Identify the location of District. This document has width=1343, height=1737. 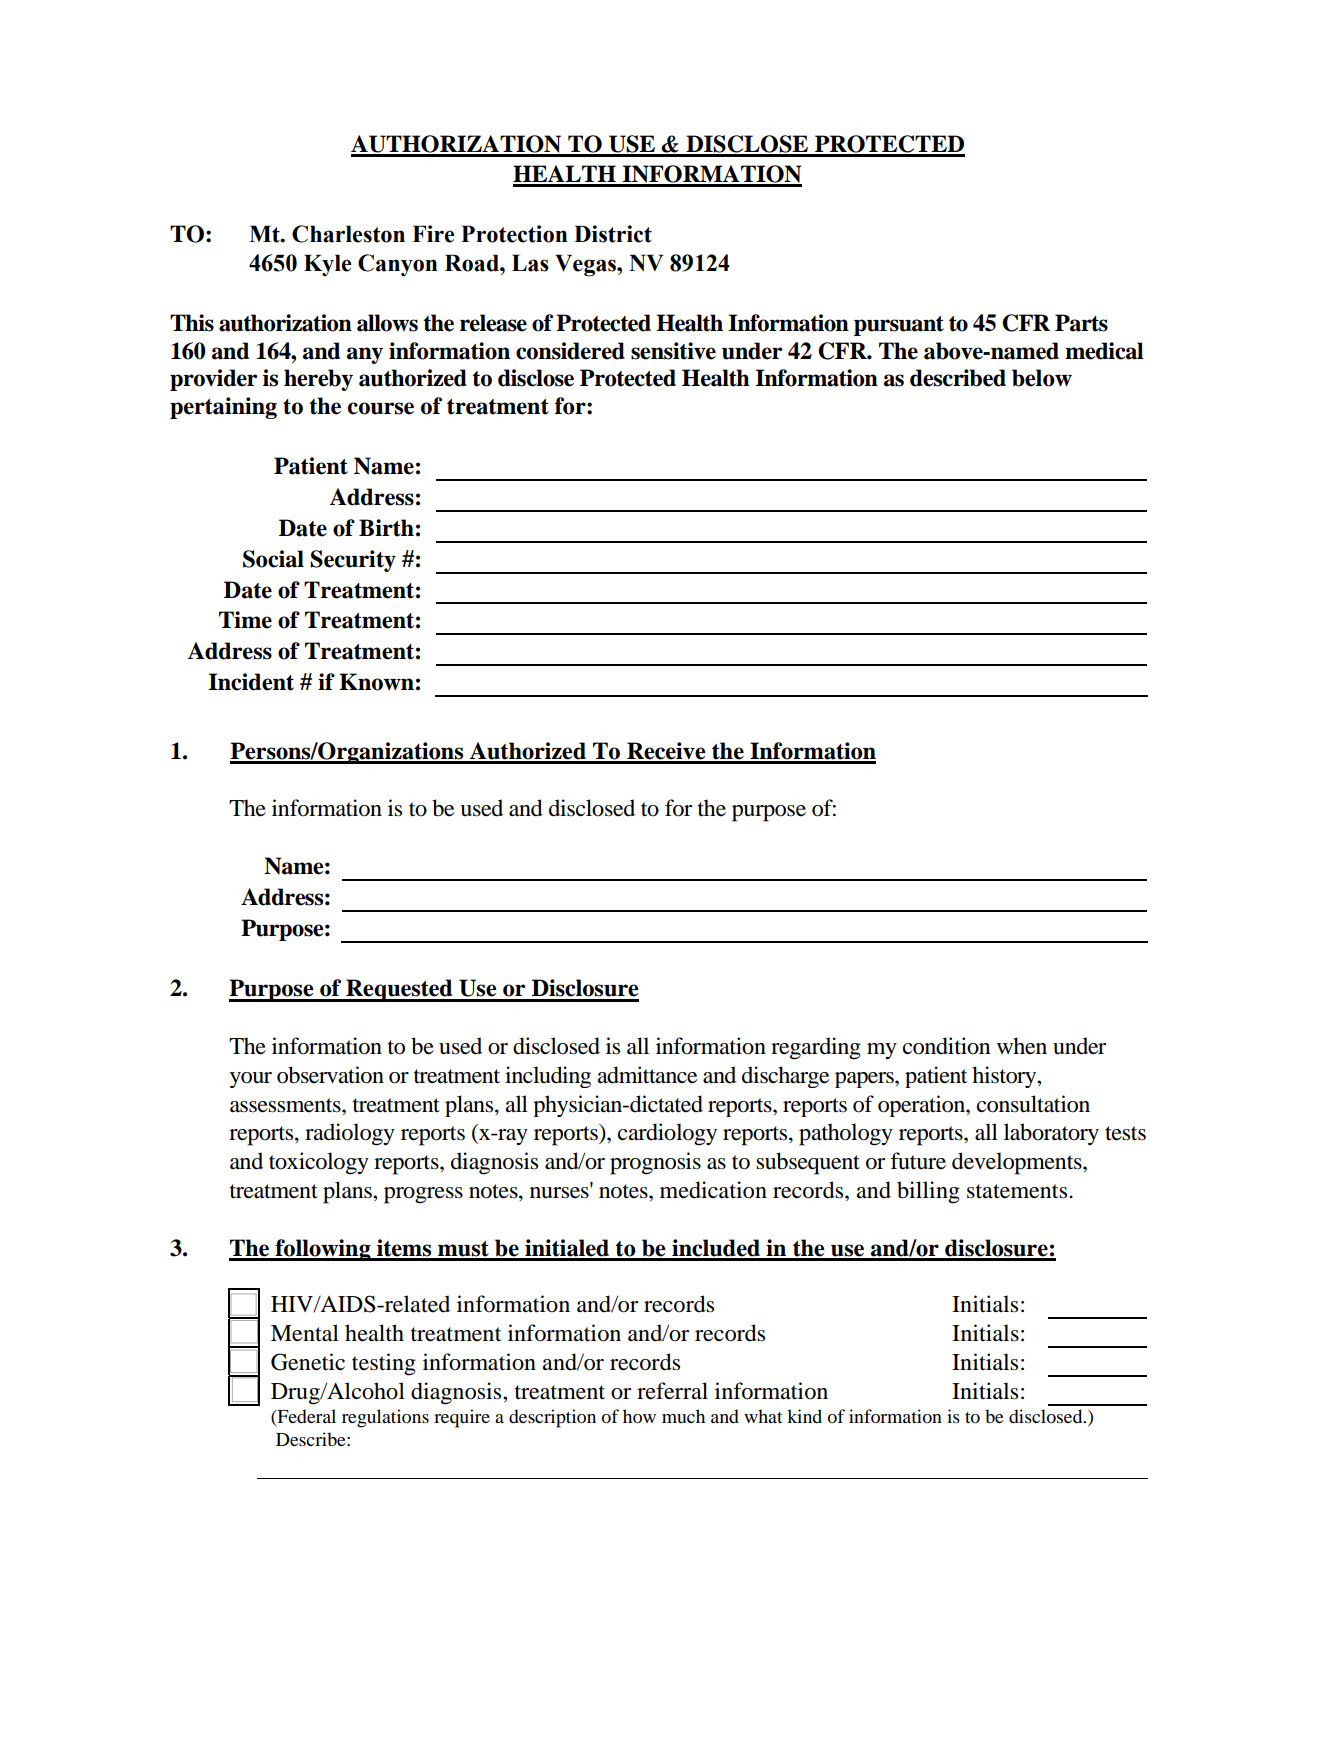
(613, 234).
